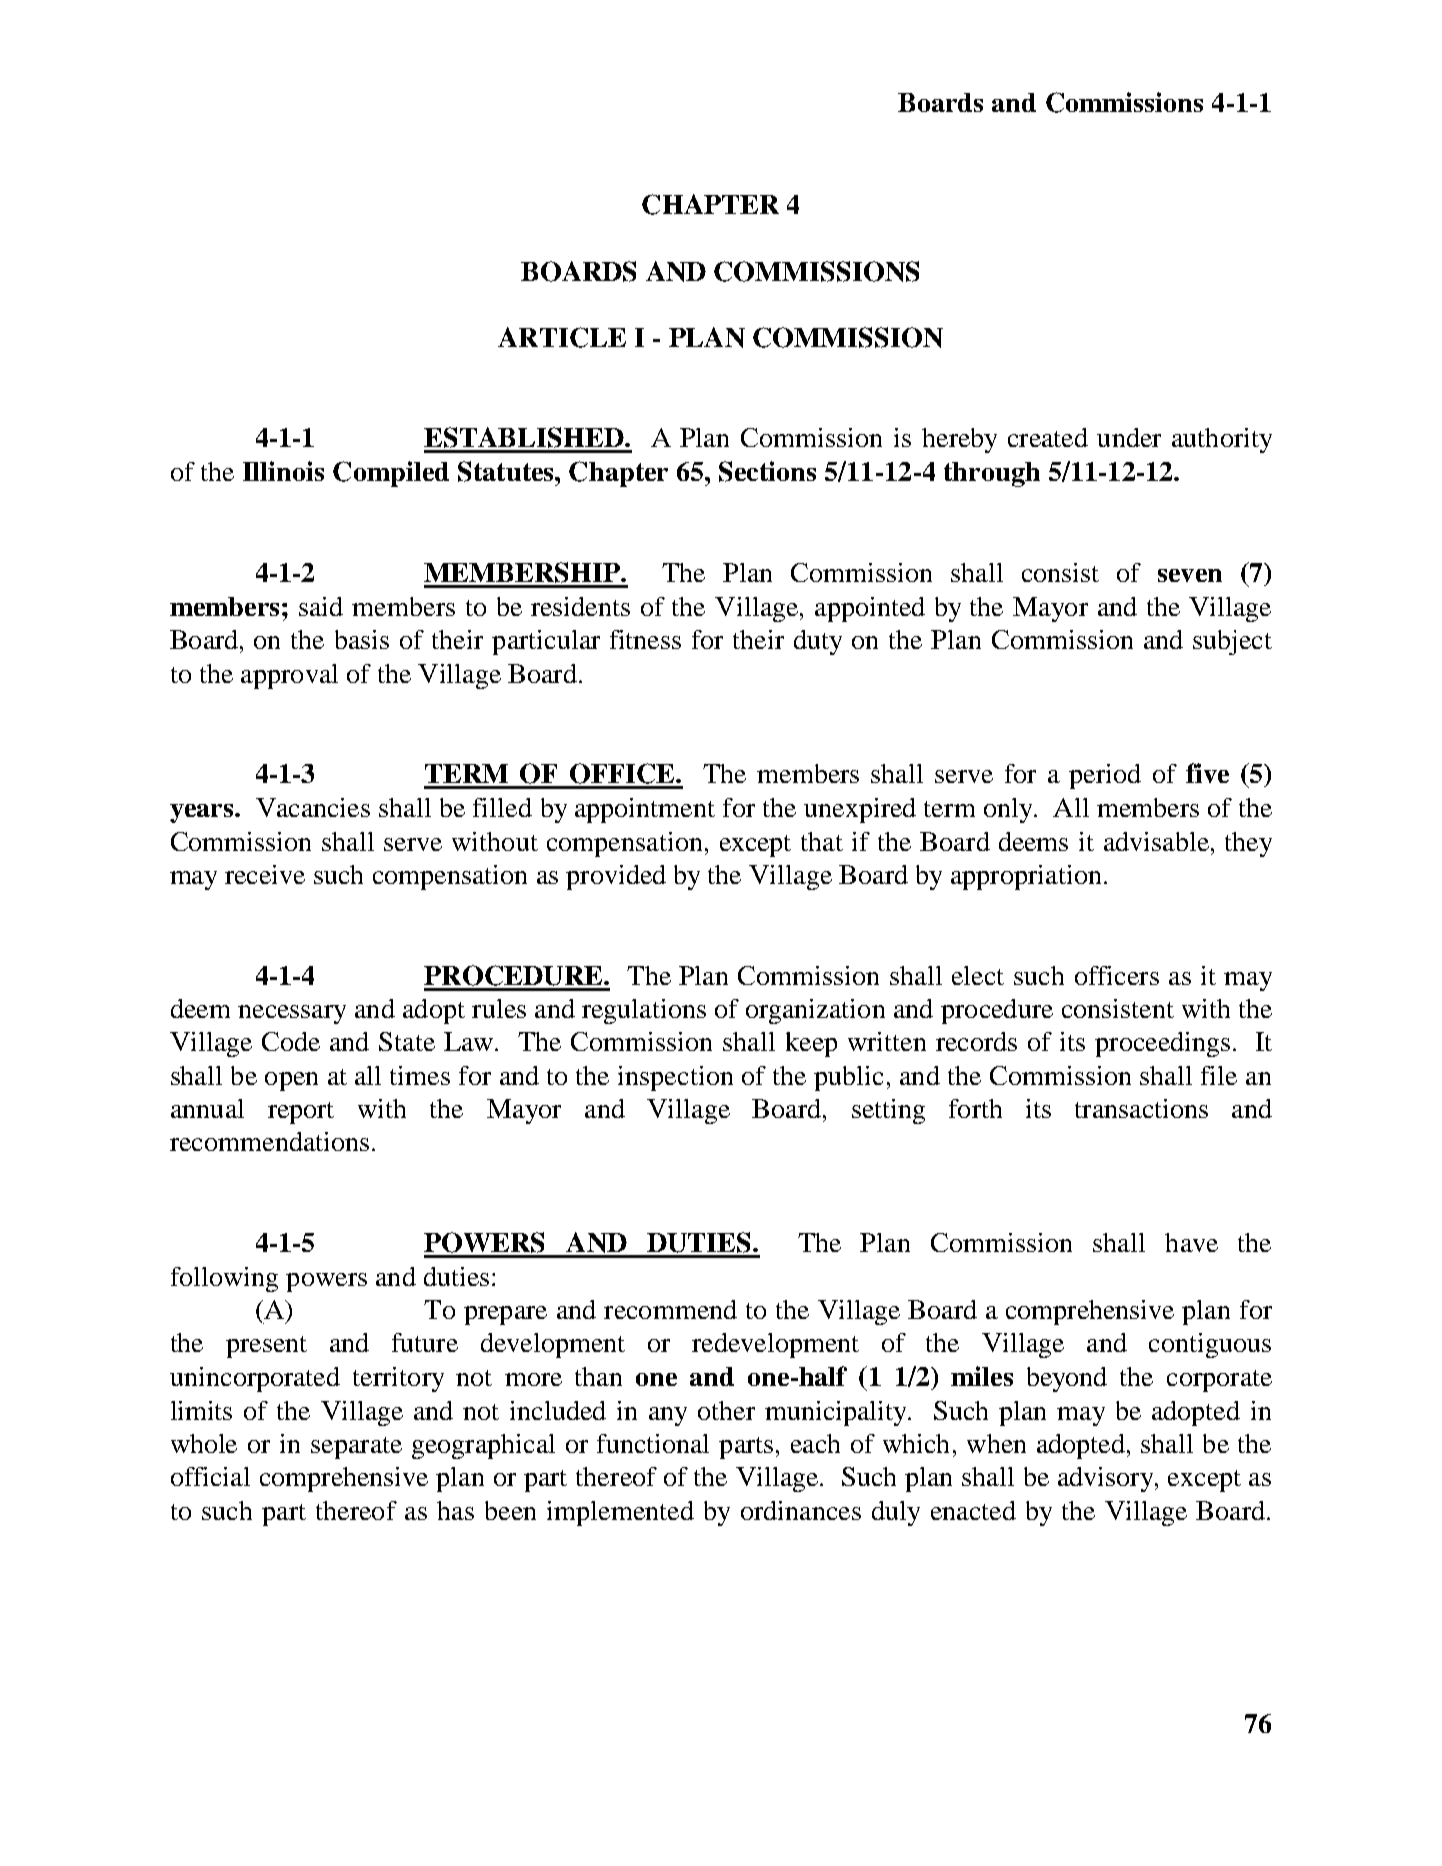 Image resolution: width=1442 pixels, height=1866 pixels. I want to click on Vacancies, so click(313, 807).
